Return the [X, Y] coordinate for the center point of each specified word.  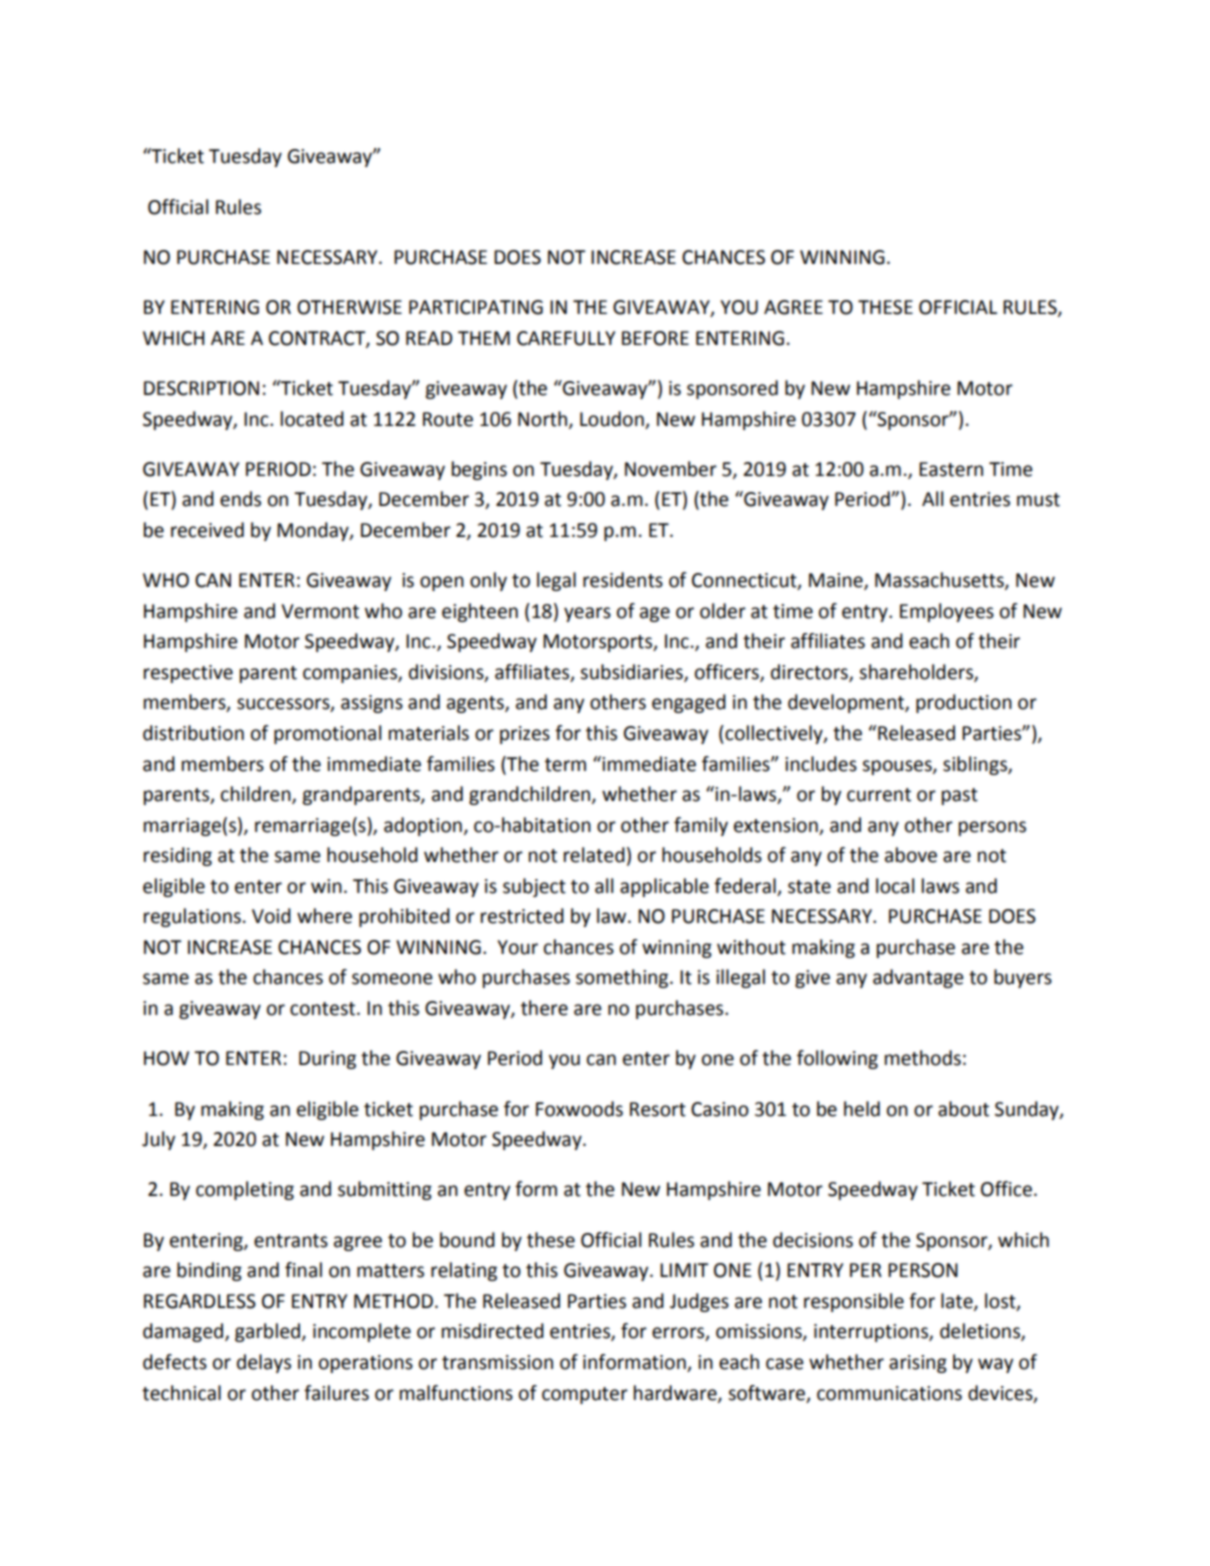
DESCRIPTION [201, 388]
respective [188, 674]
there [544, 1008]
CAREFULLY [566, 338]
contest [324, 1009]
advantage [918, 978]
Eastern [951, 469]
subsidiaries [632, 673]
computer [585, 1395]
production [964, 703]
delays [264, 1363]
